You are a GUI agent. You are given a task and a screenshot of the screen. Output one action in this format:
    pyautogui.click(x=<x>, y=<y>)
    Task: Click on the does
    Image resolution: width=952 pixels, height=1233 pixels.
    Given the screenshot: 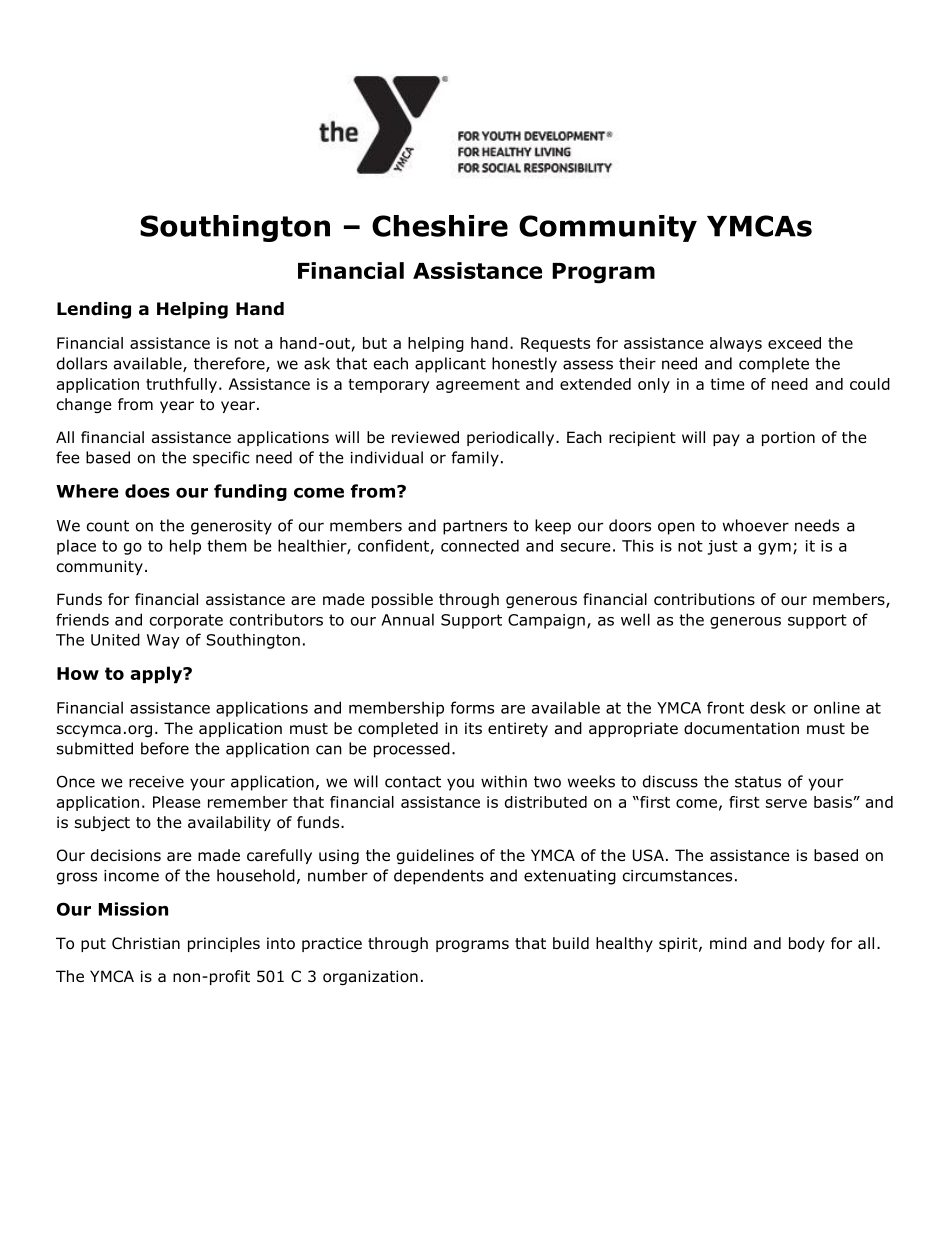 What is the action you would take?
    pyautogui.click(x=147, y=491)
